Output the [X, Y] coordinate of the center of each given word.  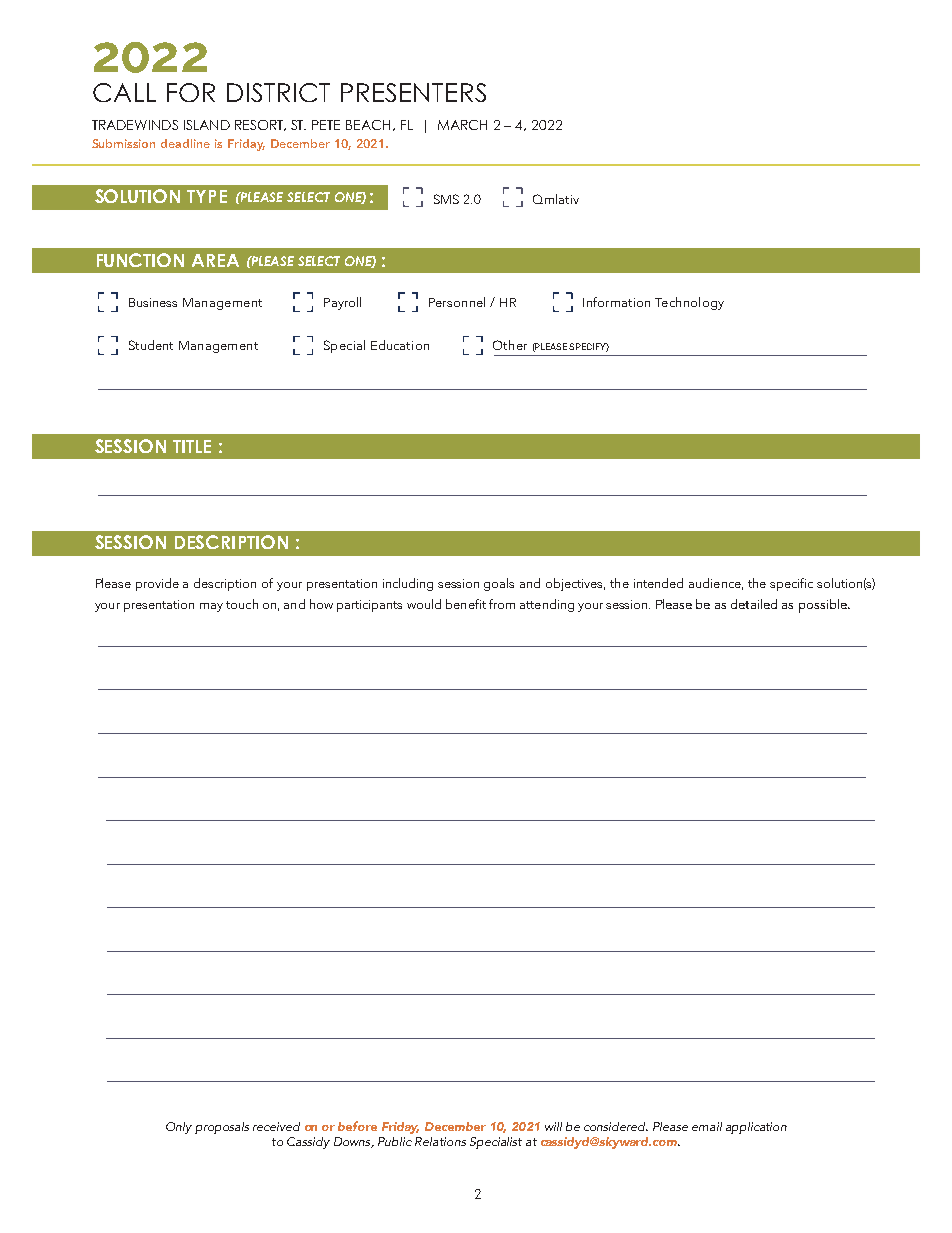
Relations [440, 1141]
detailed [754, 604]
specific [791, 584]
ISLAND [207, 125]
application [756, 1128]
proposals [222, 1128]
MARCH [462, 125]
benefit [466, 604]
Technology [689, 303]
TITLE [192, 446]
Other [510, 345]
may [211, 607]
